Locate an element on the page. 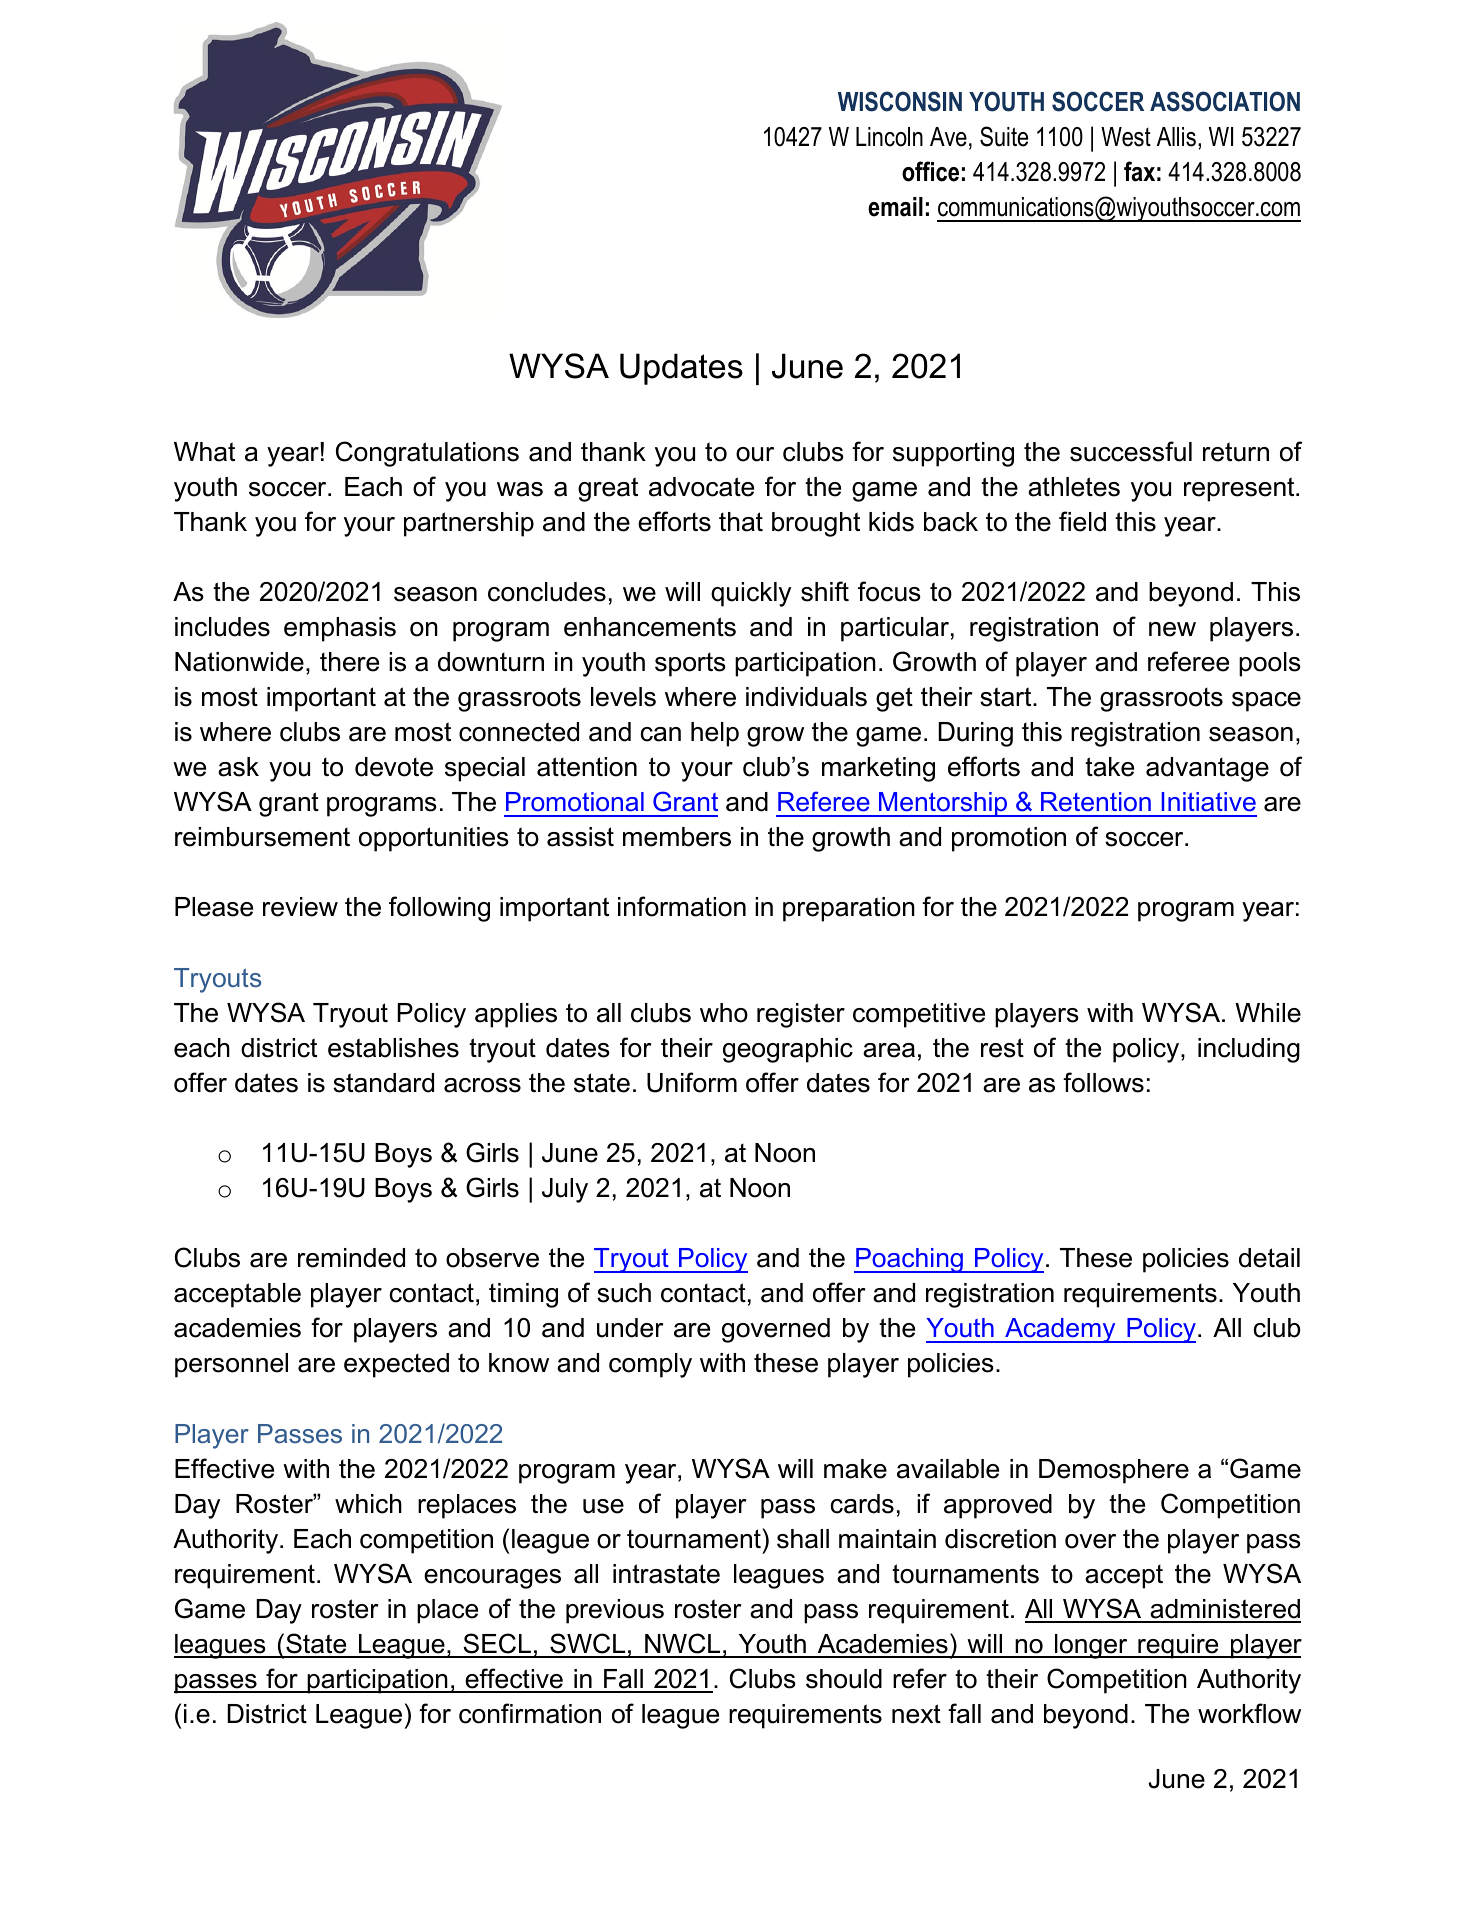 The image size is (1475, 1909). Congratulations is located at coordinates (427, 454).
